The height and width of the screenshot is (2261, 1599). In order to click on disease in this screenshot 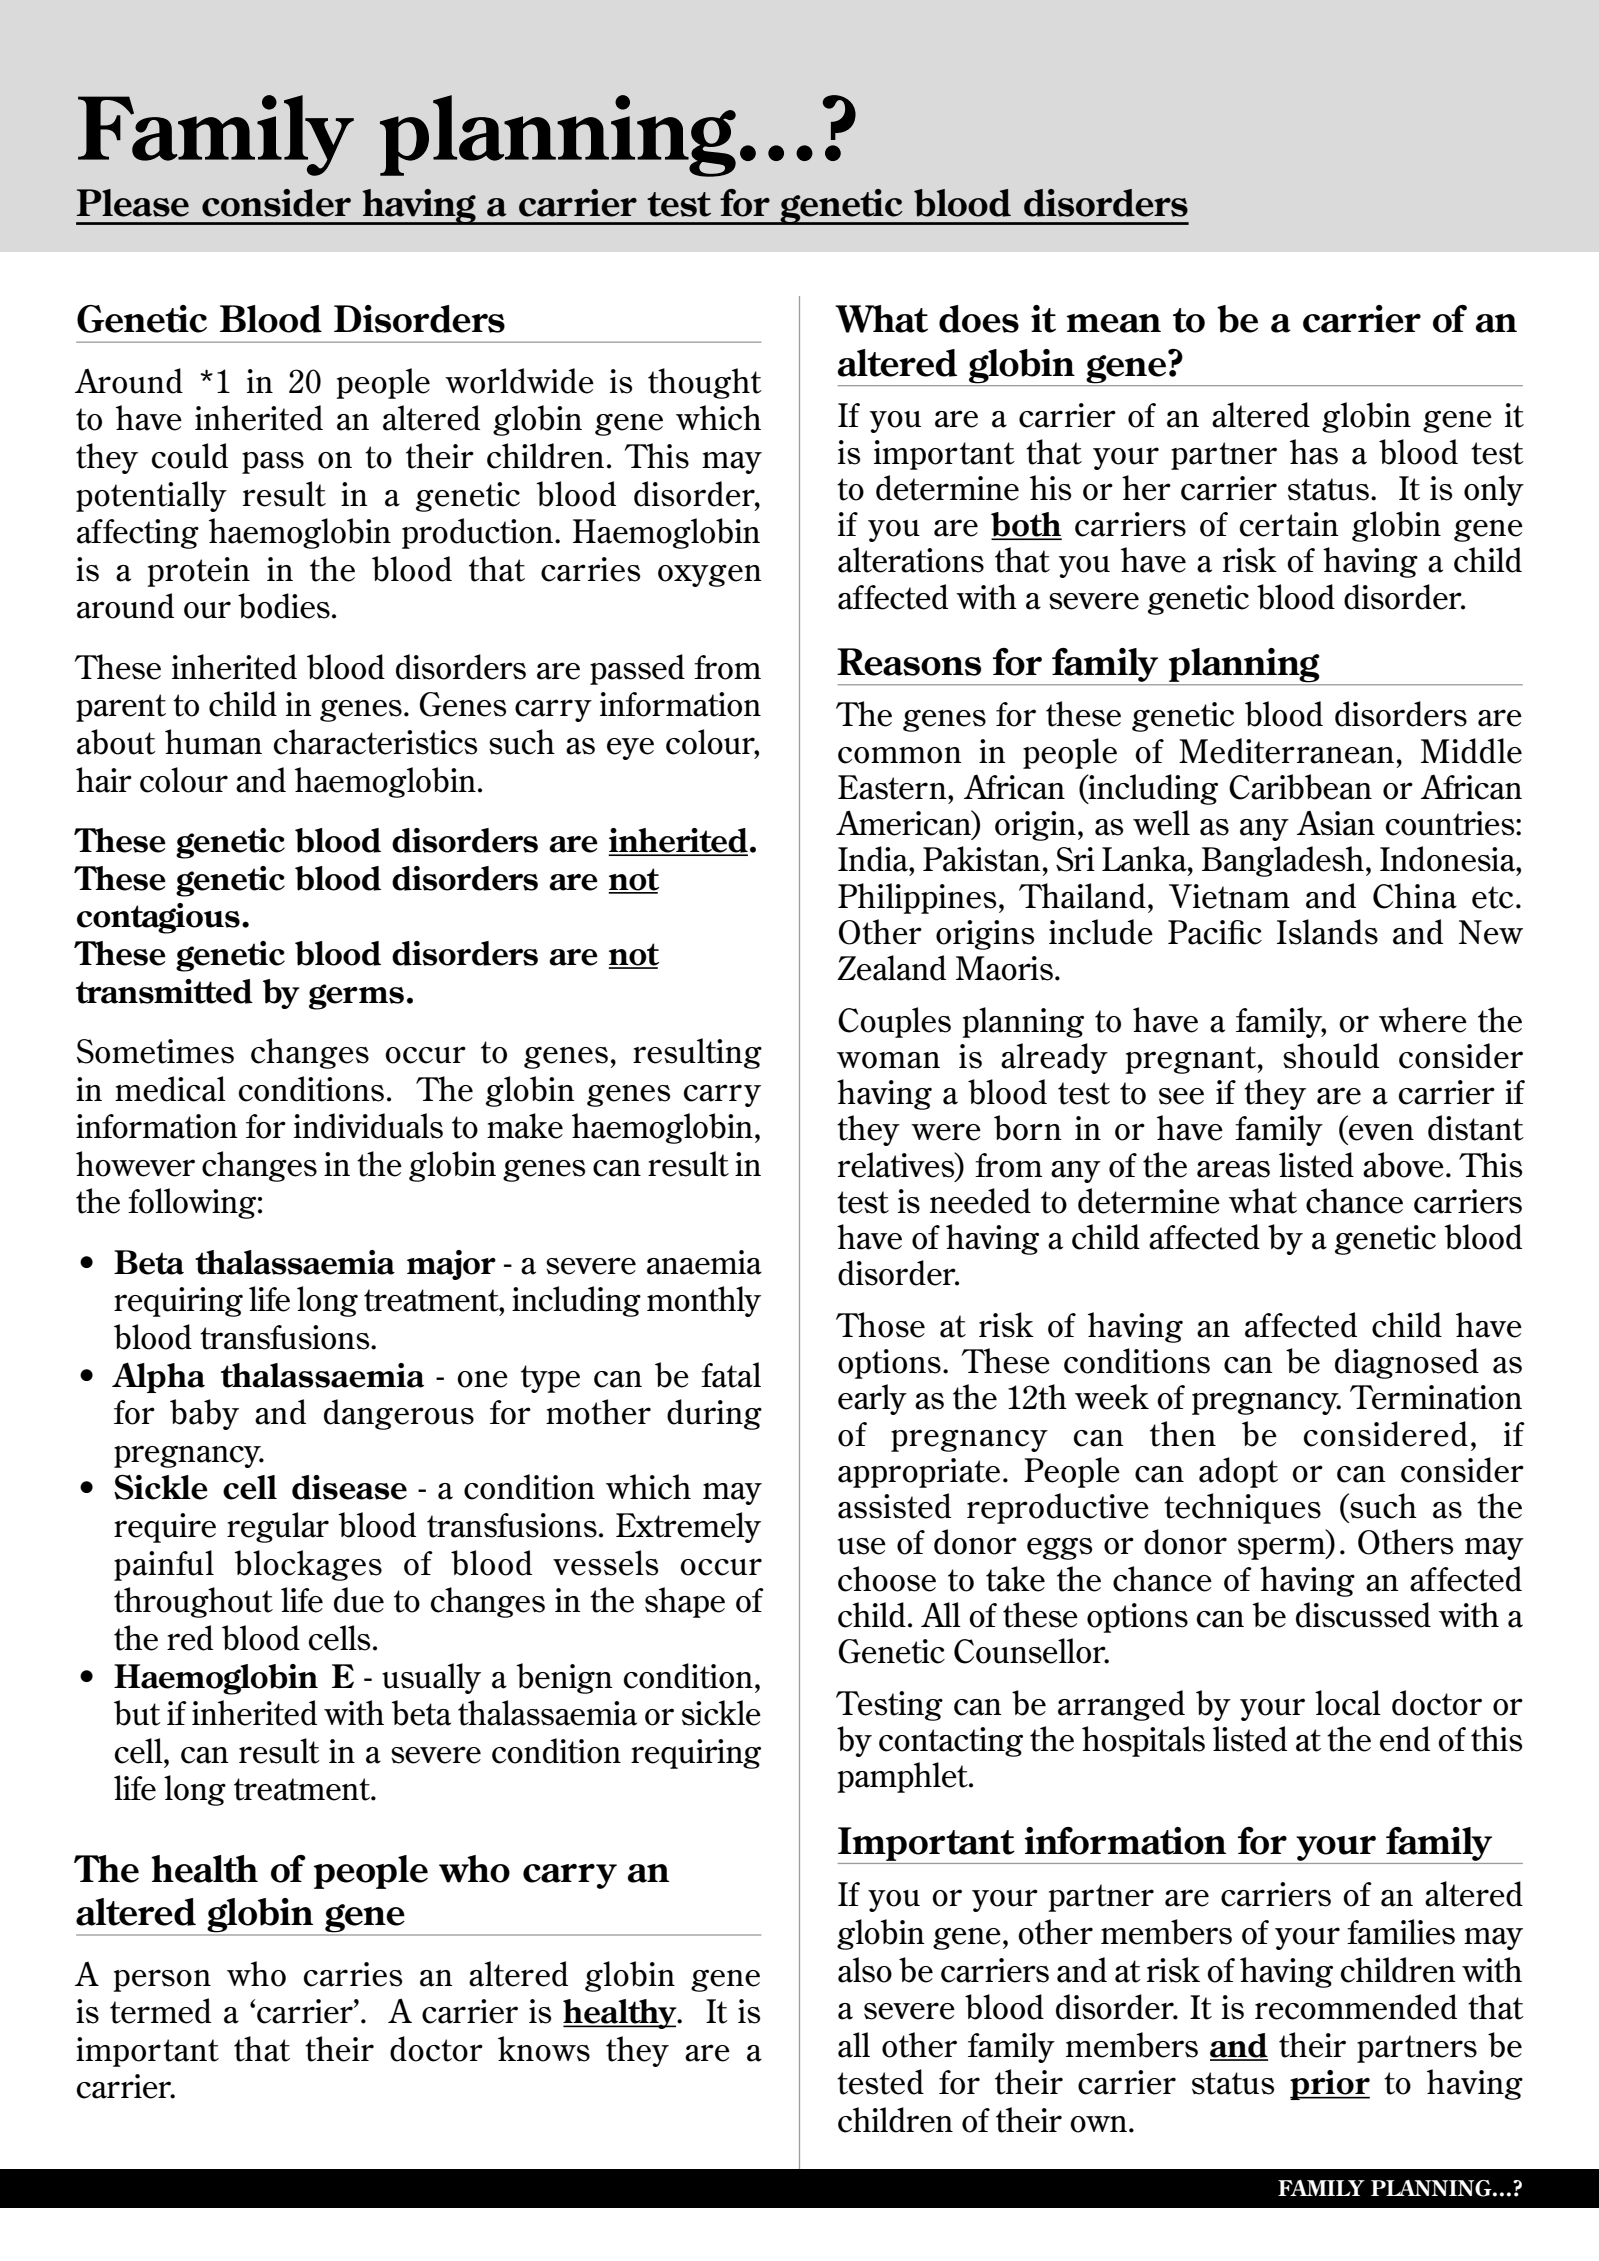, I will do `click(349, 1487)`.
